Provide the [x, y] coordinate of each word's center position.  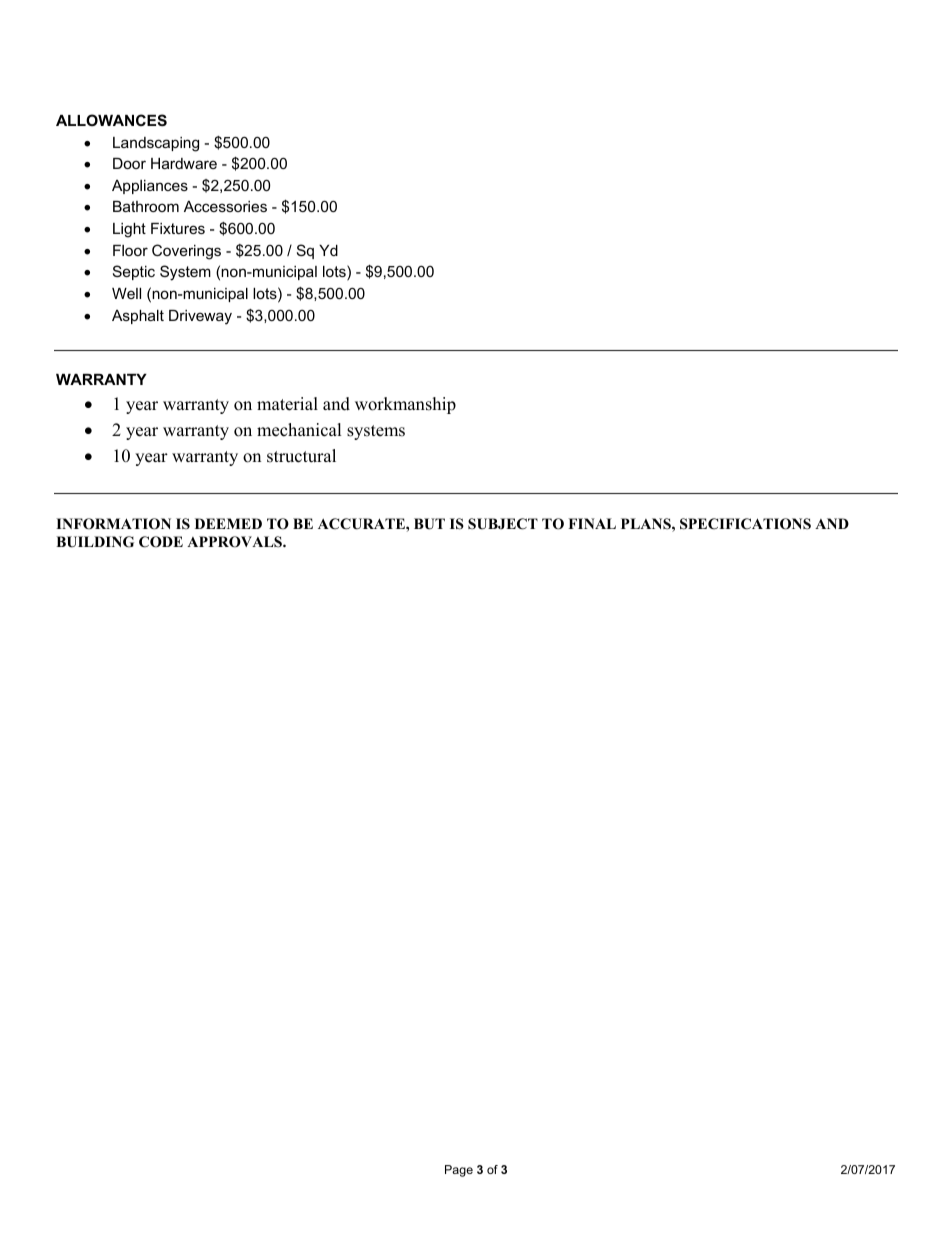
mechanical [299, 430]
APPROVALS [235, 542]
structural [301, 456]
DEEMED [228, 523]
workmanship [405, 405]
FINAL [592, 523]
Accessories [225, 206]
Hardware [184, 163]
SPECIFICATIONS [745, 524]
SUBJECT [503, 524]
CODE [161, 542]
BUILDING [95, 542]
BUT [429, 524]
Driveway [200, 317]
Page [459, 1171]
